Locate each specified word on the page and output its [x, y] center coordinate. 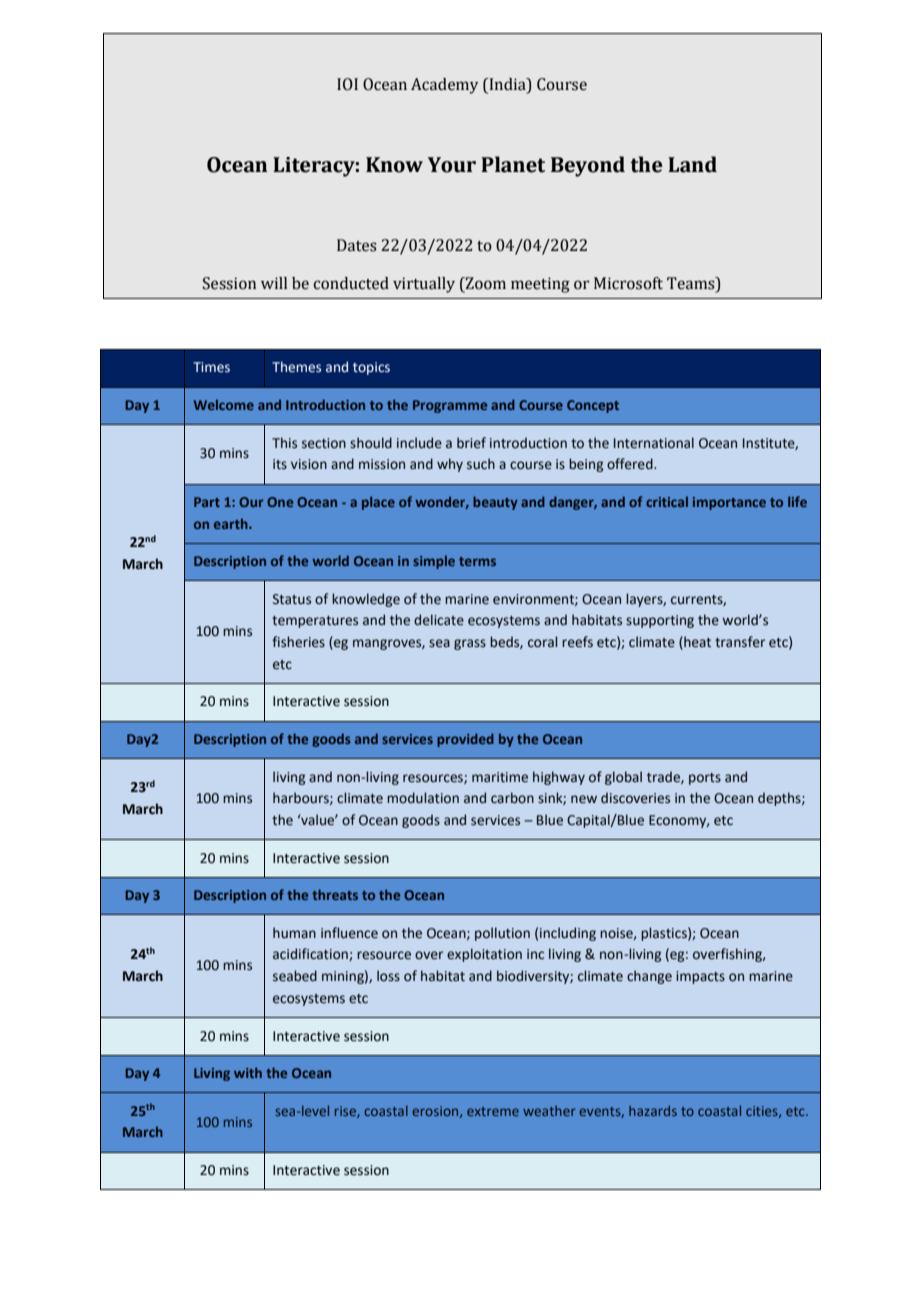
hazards [653, 1111]
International [654, 443]
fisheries [298, 642]
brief [471, 443]
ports [705, 779]
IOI [347, 84]
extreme [493, 1111]
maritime [500, 777]
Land [692, 164]
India [507, 85]
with [248, 1072]
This [284, 443]
